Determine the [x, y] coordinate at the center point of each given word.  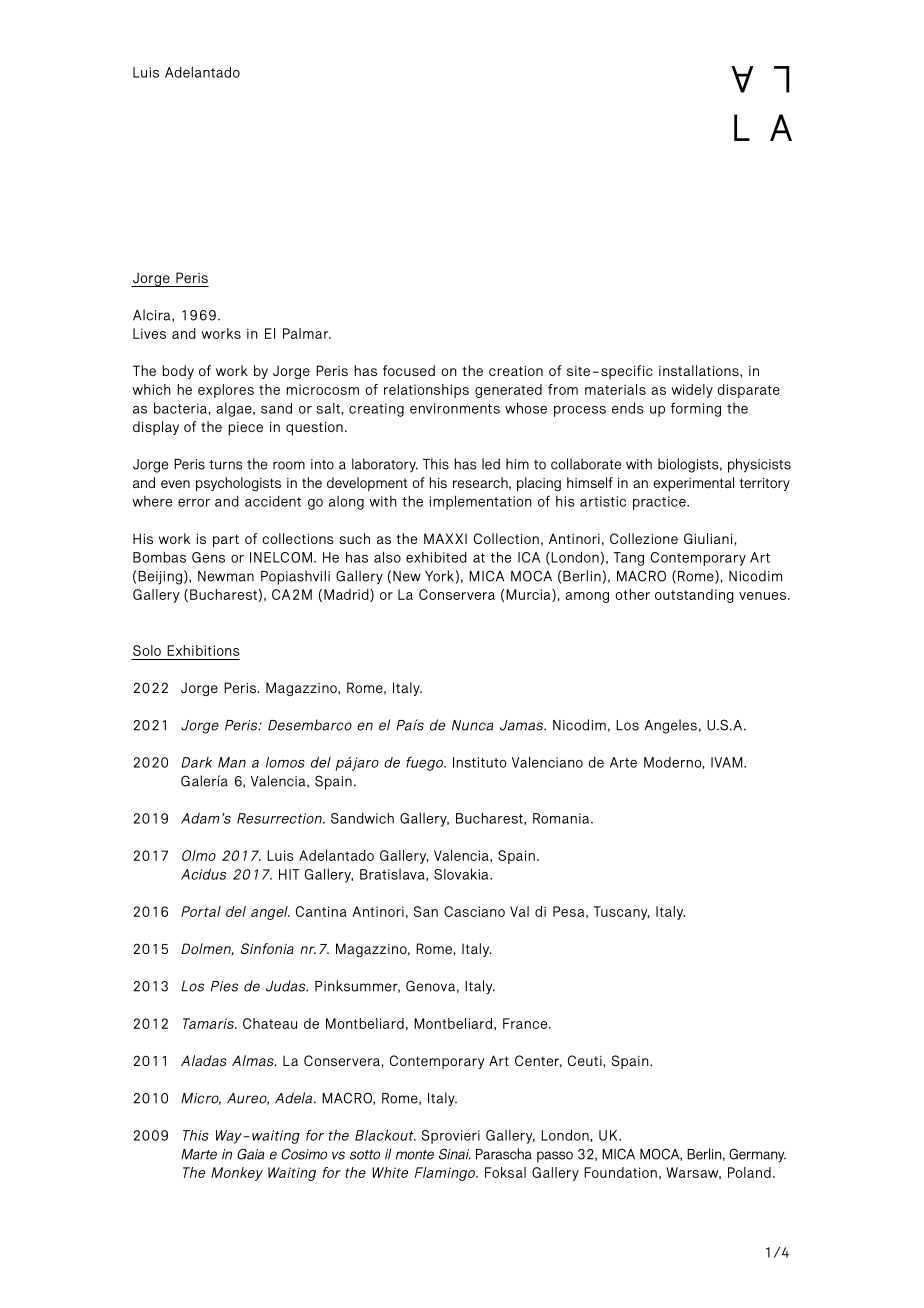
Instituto [480, 762]
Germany [757, 1155]
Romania [561, 818]
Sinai [455, 1154]
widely [692, 391]
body [178, 372]
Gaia [250, 1154]
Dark [196, 762]
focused [409, 370]
